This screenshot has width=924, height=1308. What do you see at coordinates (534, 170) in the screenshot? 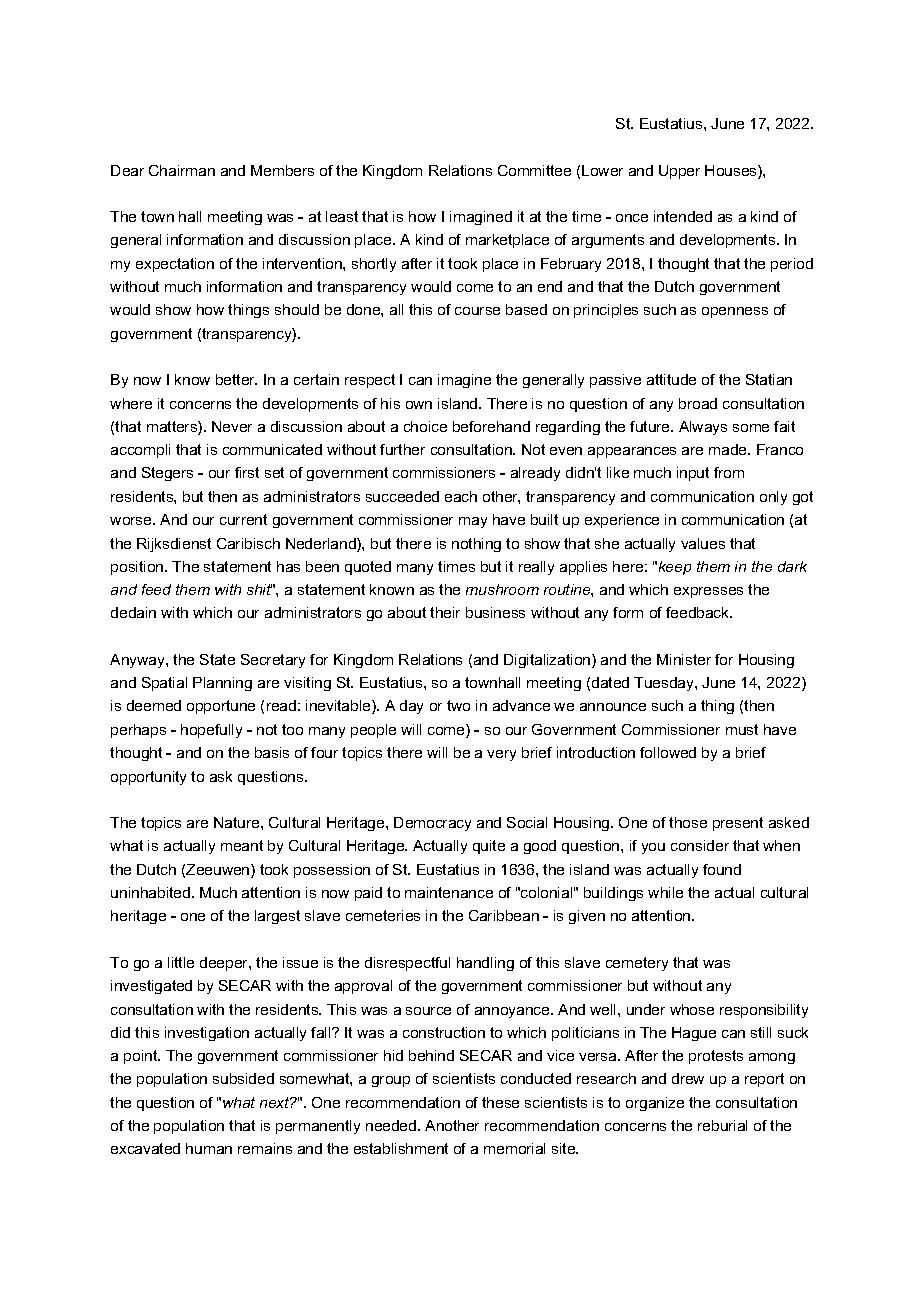
I see `Committee` at bounding box center [534, 170].
